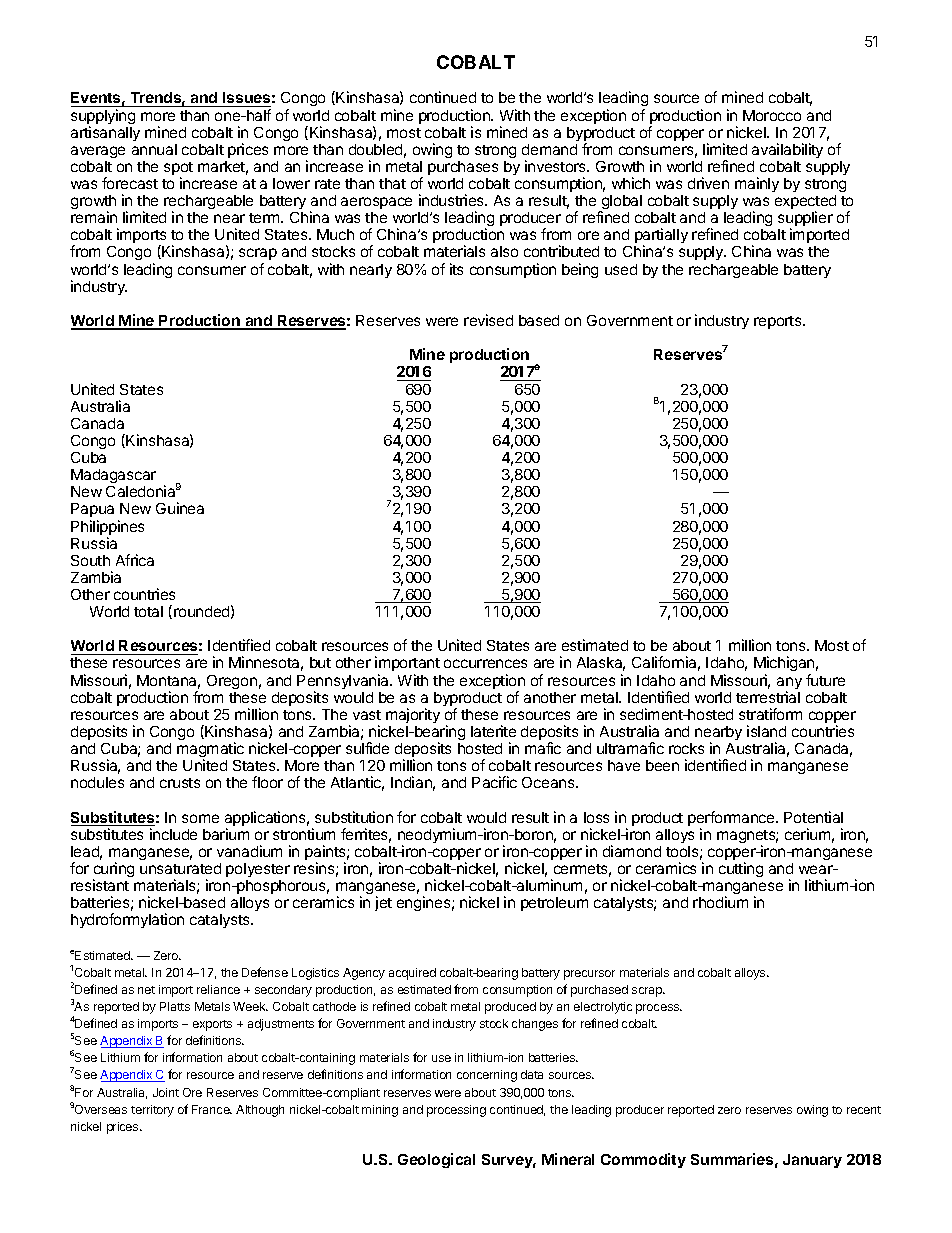 This image has height=1233, width=952. I want to click on annual, so click(154, 149).
